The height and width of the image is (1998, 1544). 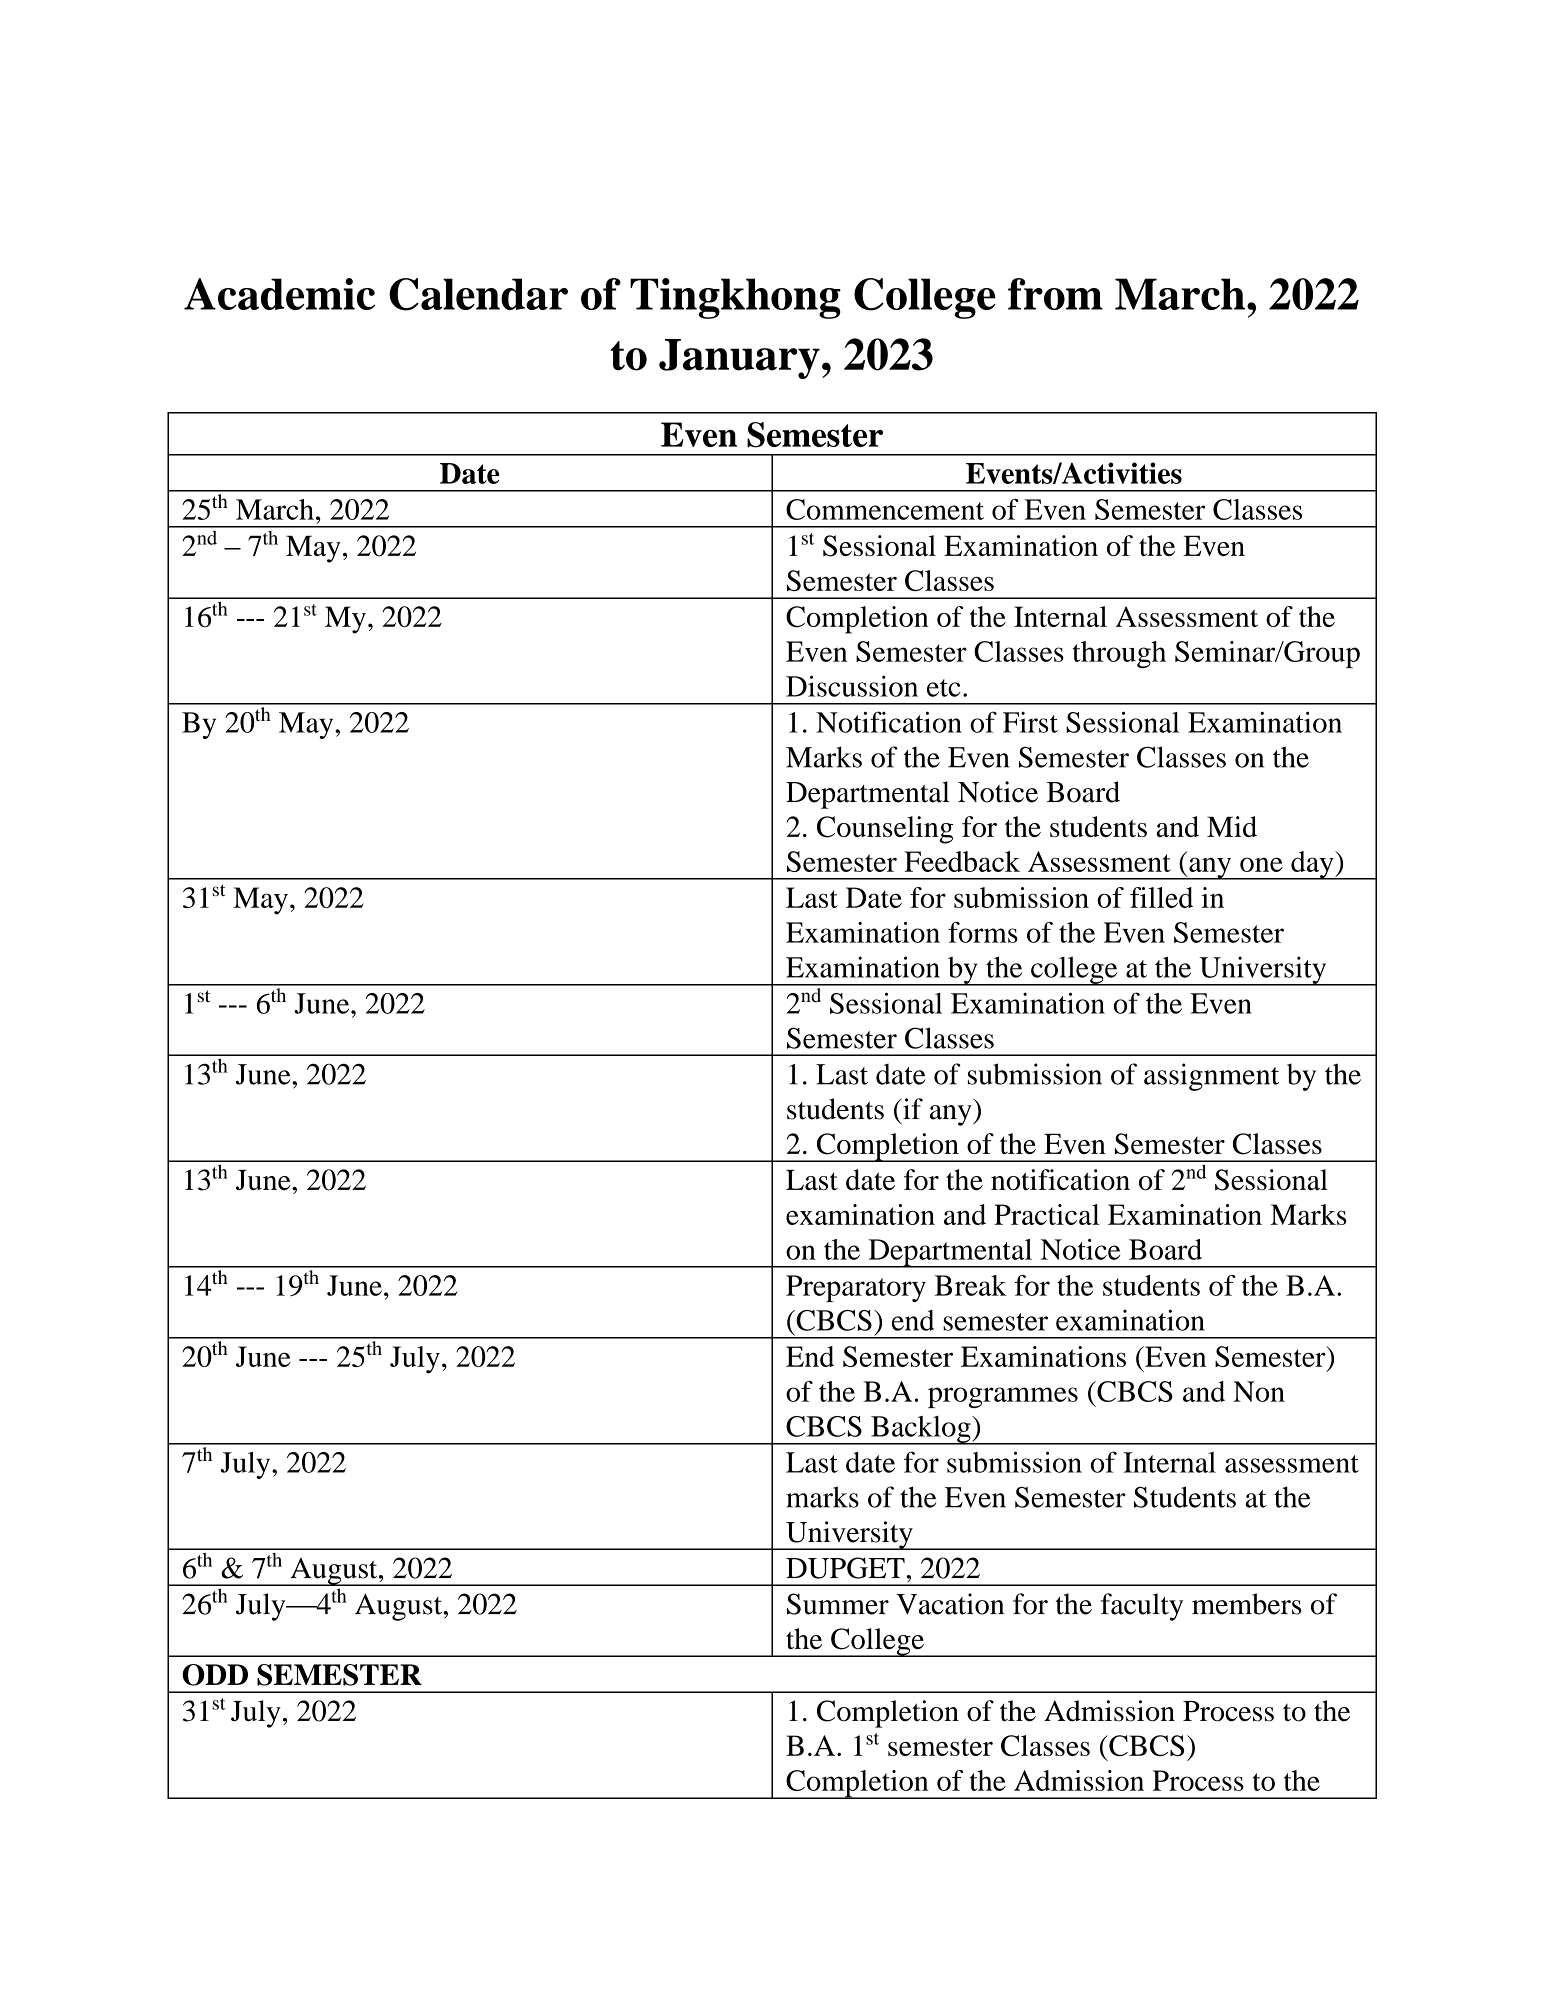 What do you see at coordinates (215, 1675) in the image?
I see `ODD` at bounding box center [215, 1675].
